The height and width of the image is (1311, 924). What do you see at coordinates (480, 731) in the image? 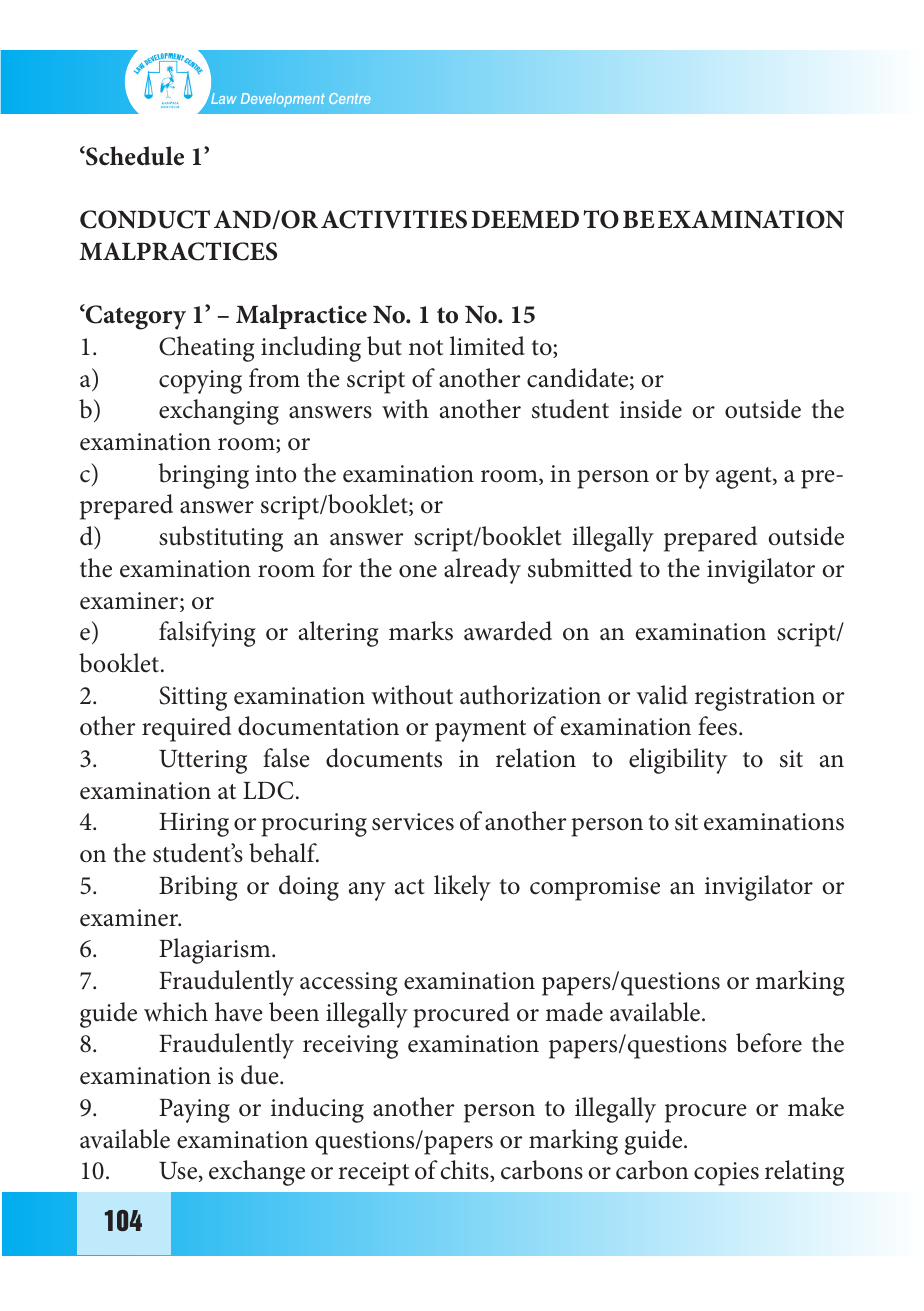
I see `payment` at bounding box center [480, 731].
